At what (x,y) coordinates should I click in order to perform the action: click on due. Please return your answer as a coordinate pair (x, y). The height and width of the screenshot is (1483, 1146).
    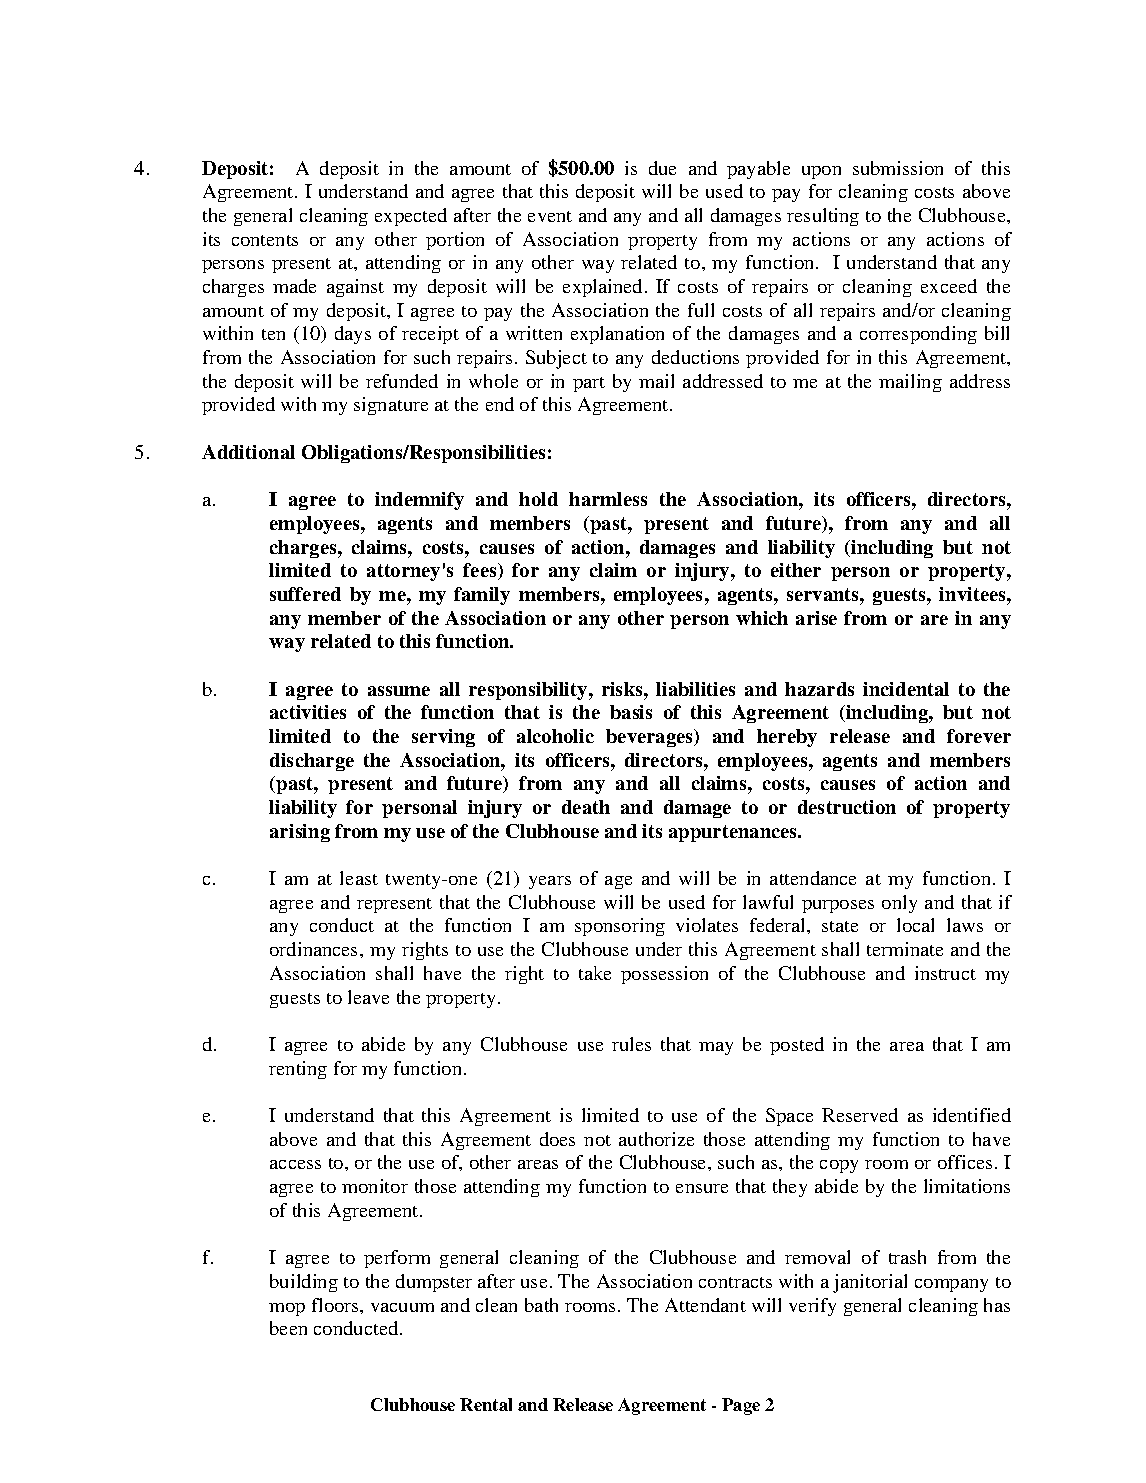
    Looking at the image, I should click on (662, 168).
